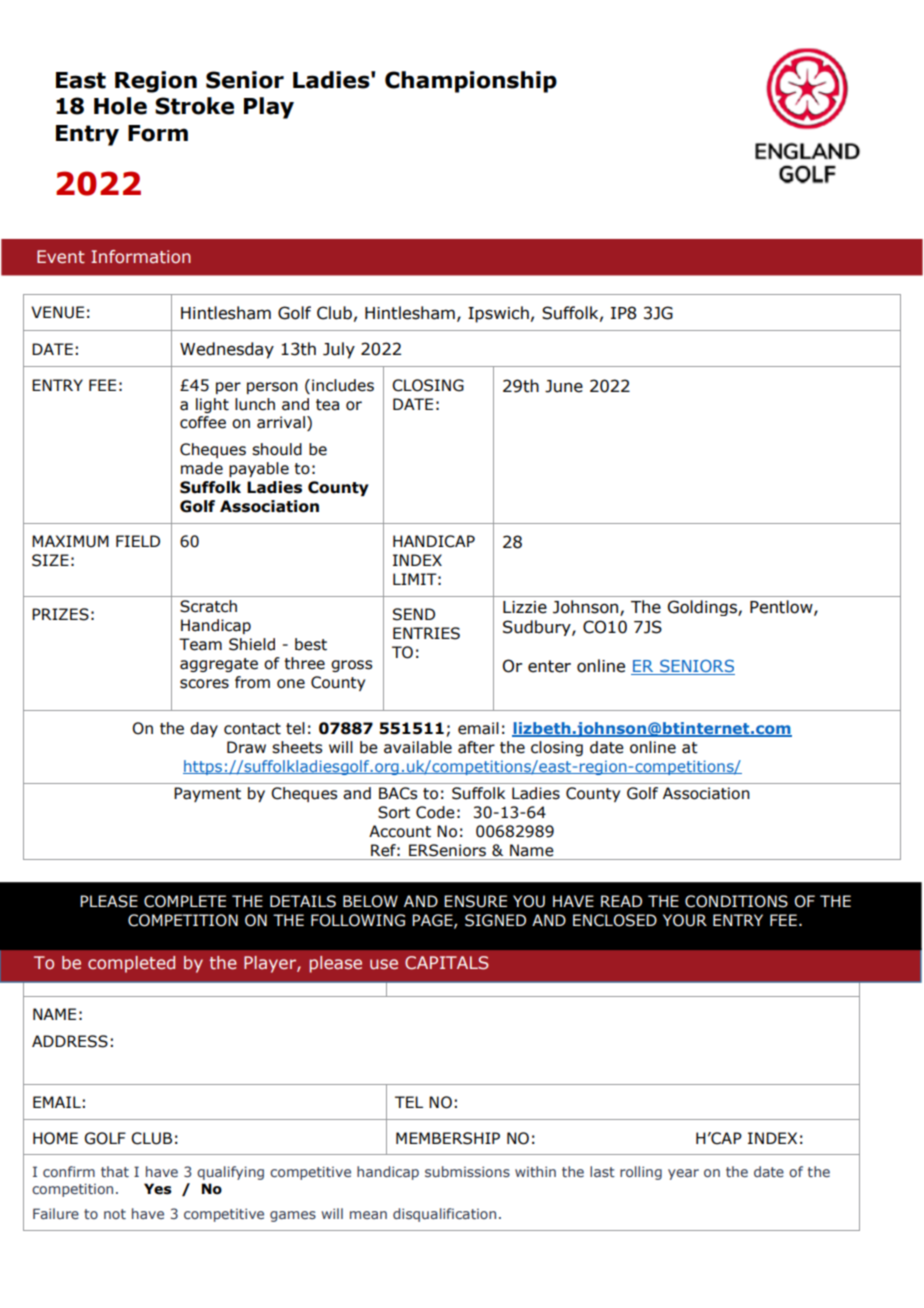 Image resolution: width=924 pixels, height=1308 pixels. Describe the element at coordinates (115, 1171) in the image. I see `that` at that location.
